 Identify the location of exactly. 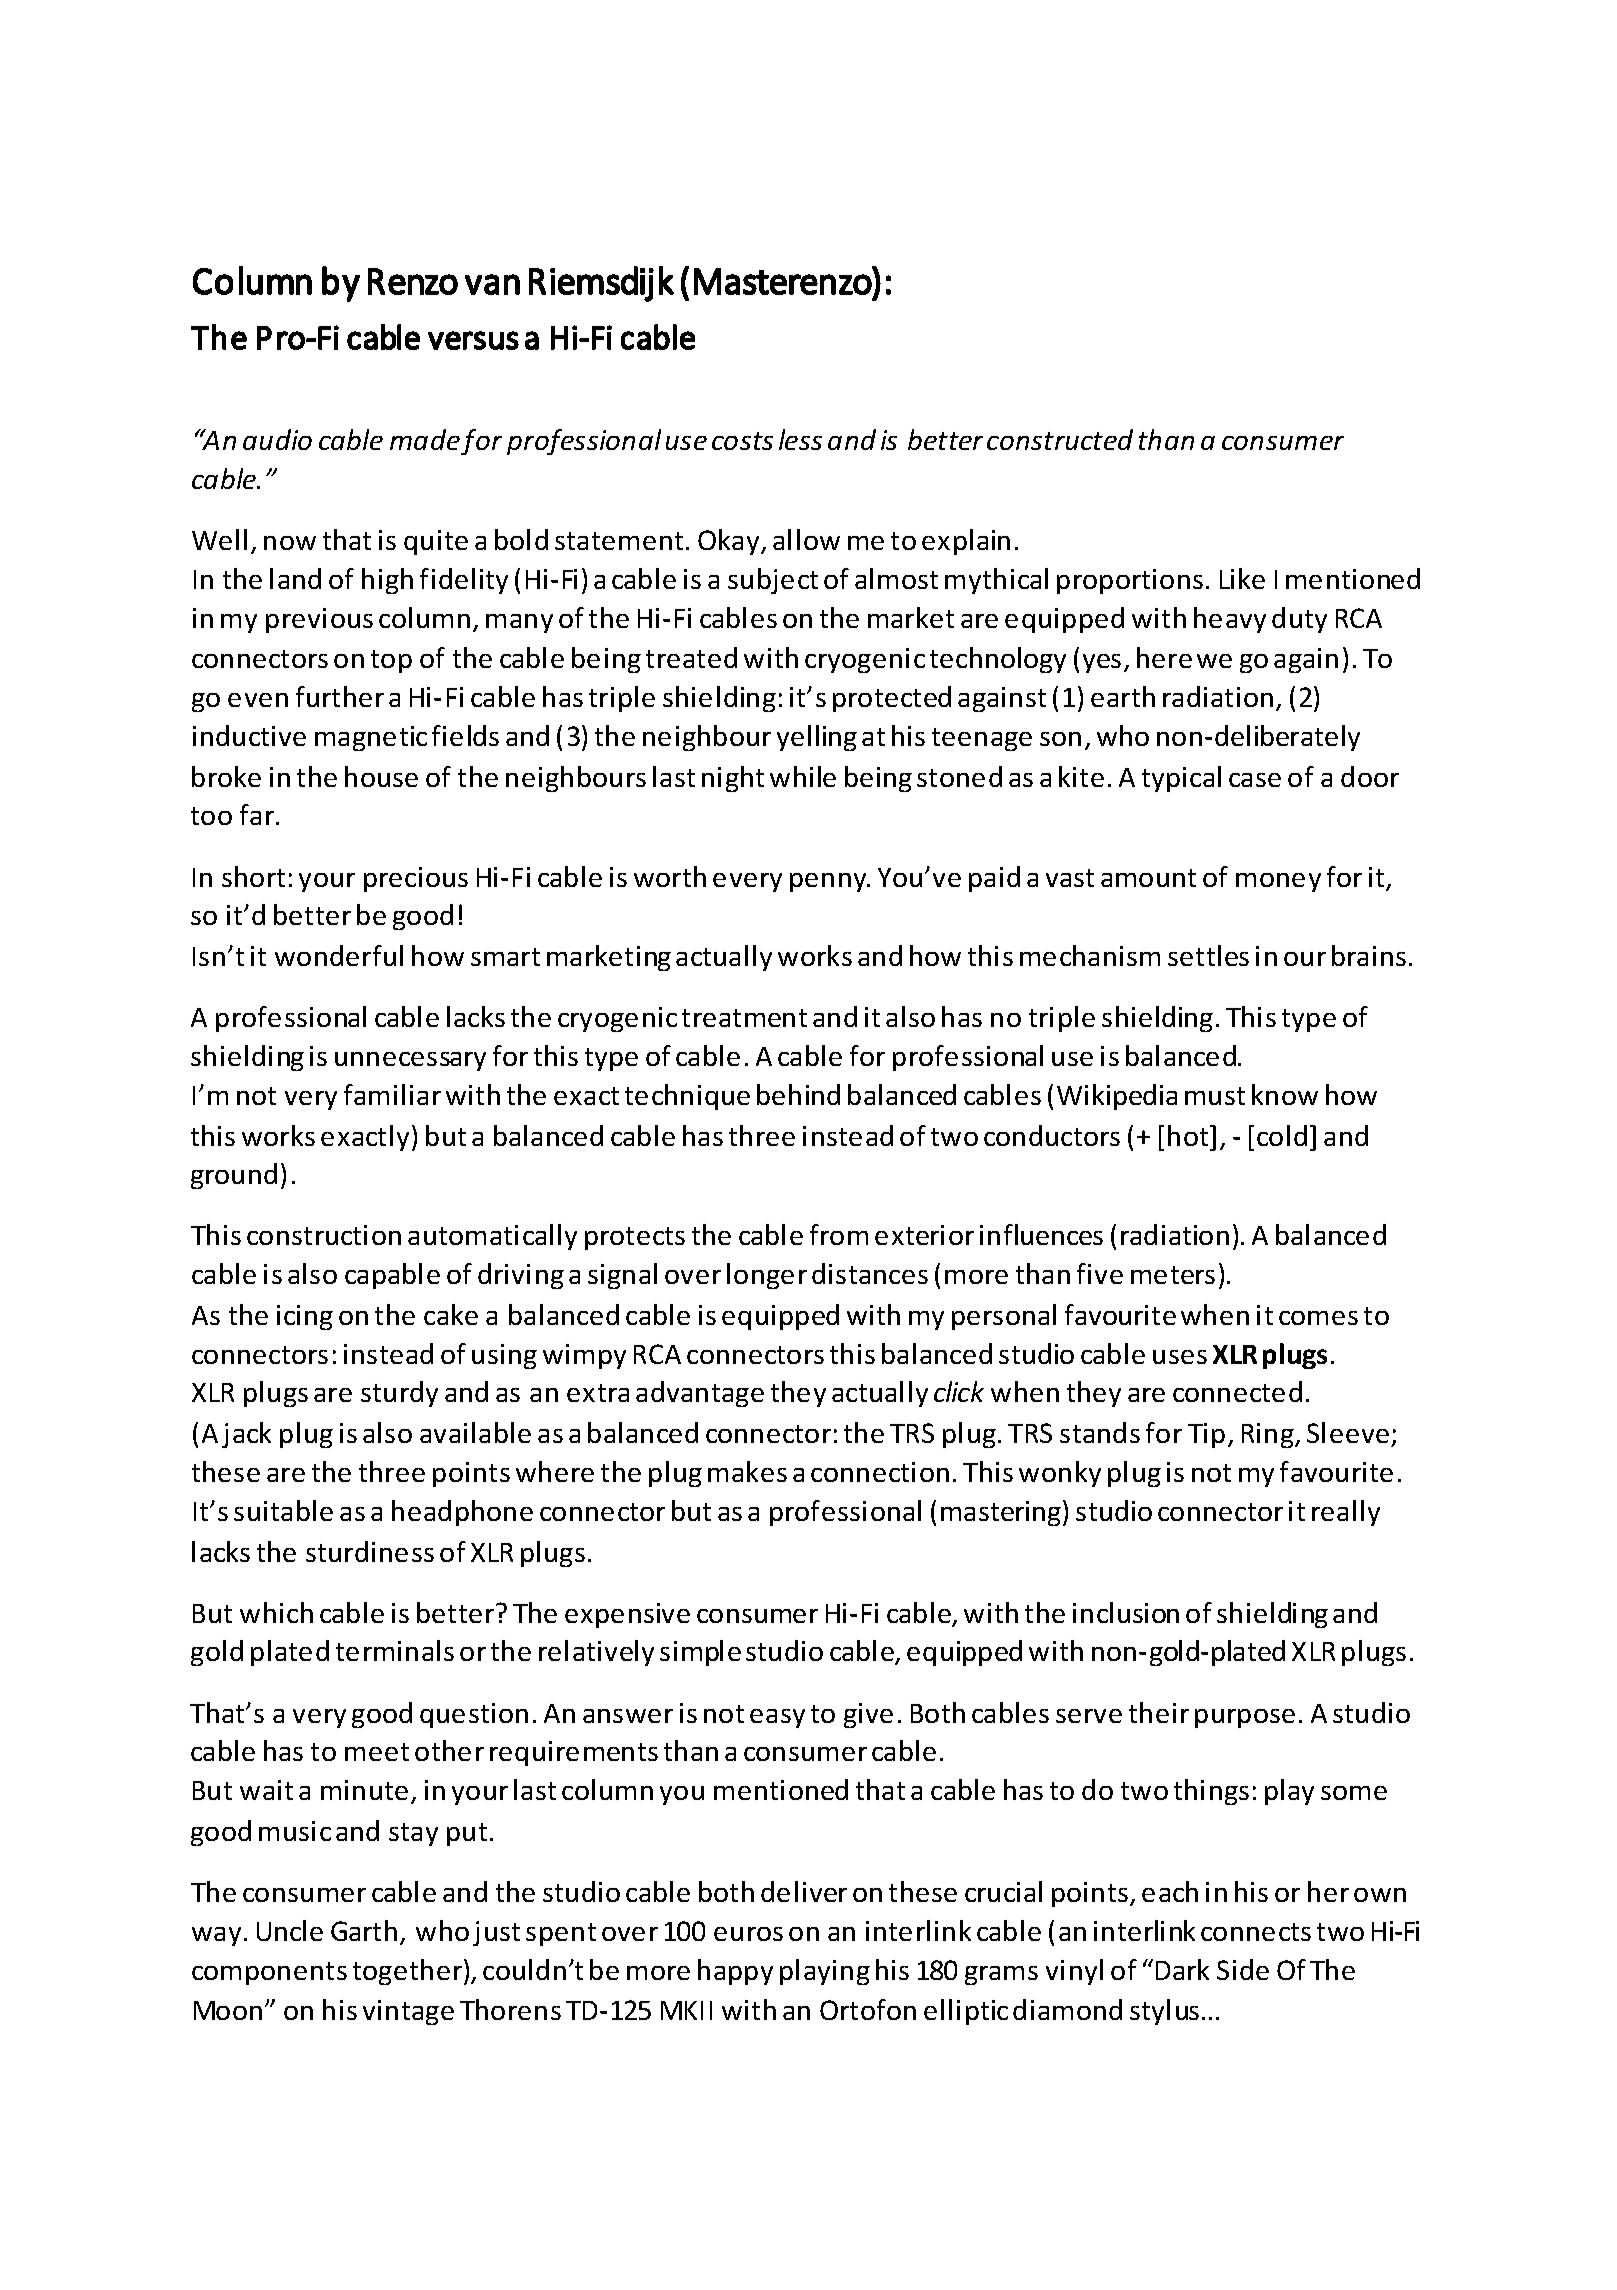
(365, 1138).
